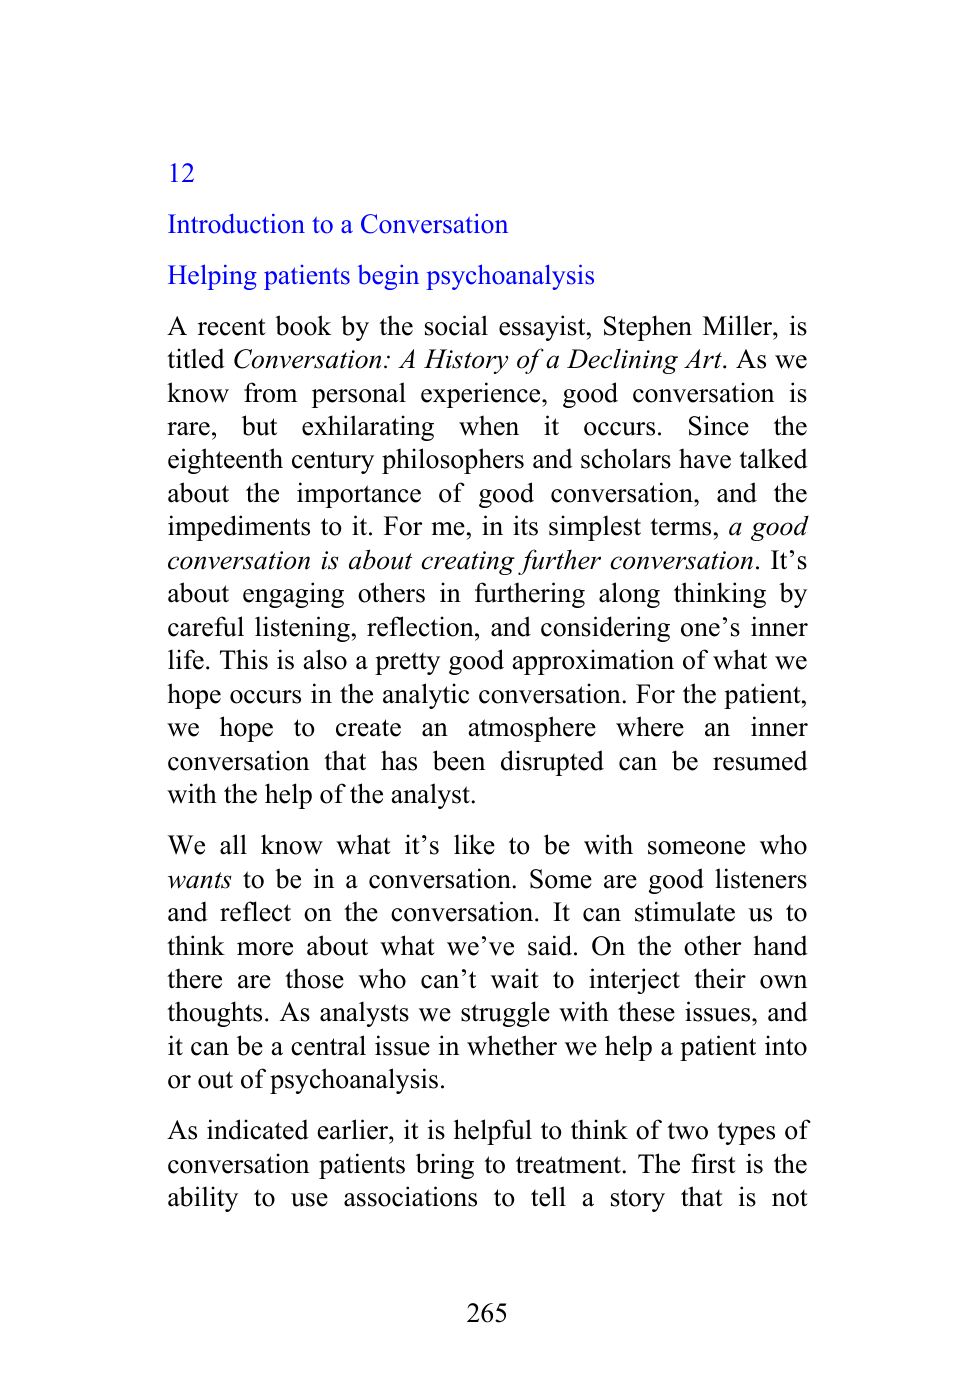 The height and width of the screenshot is (1383, 976). Describe the element at coordinates (680, 527) in the screenshot. I see `terms` at that location.
